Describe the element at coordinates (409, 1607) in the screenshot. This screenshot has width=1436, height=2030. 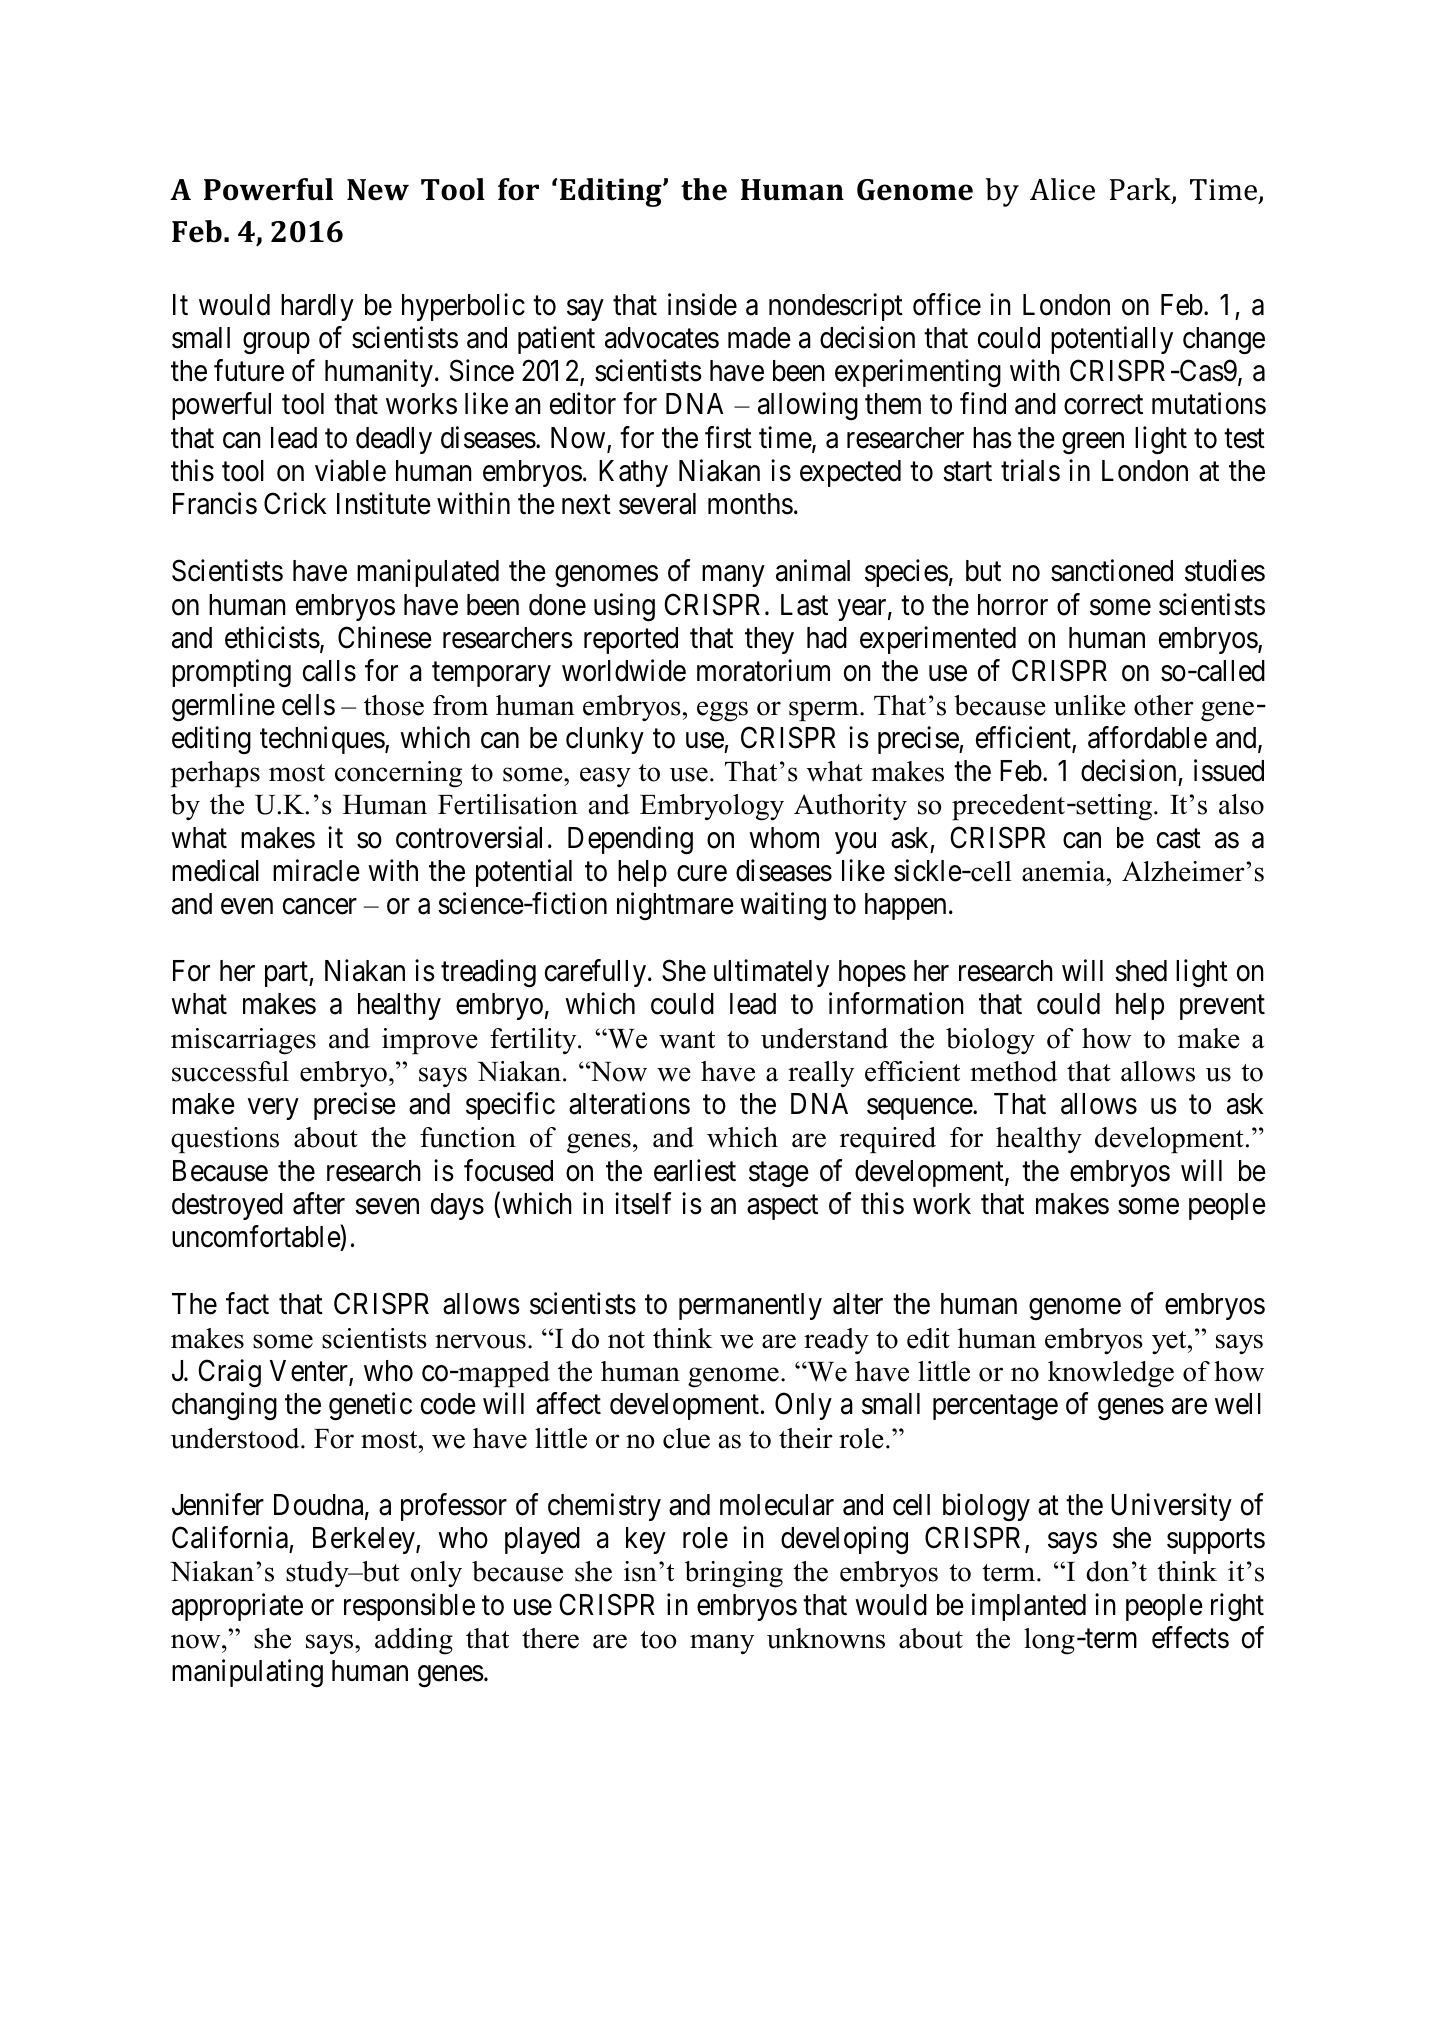
I see `responsible` at that location.
